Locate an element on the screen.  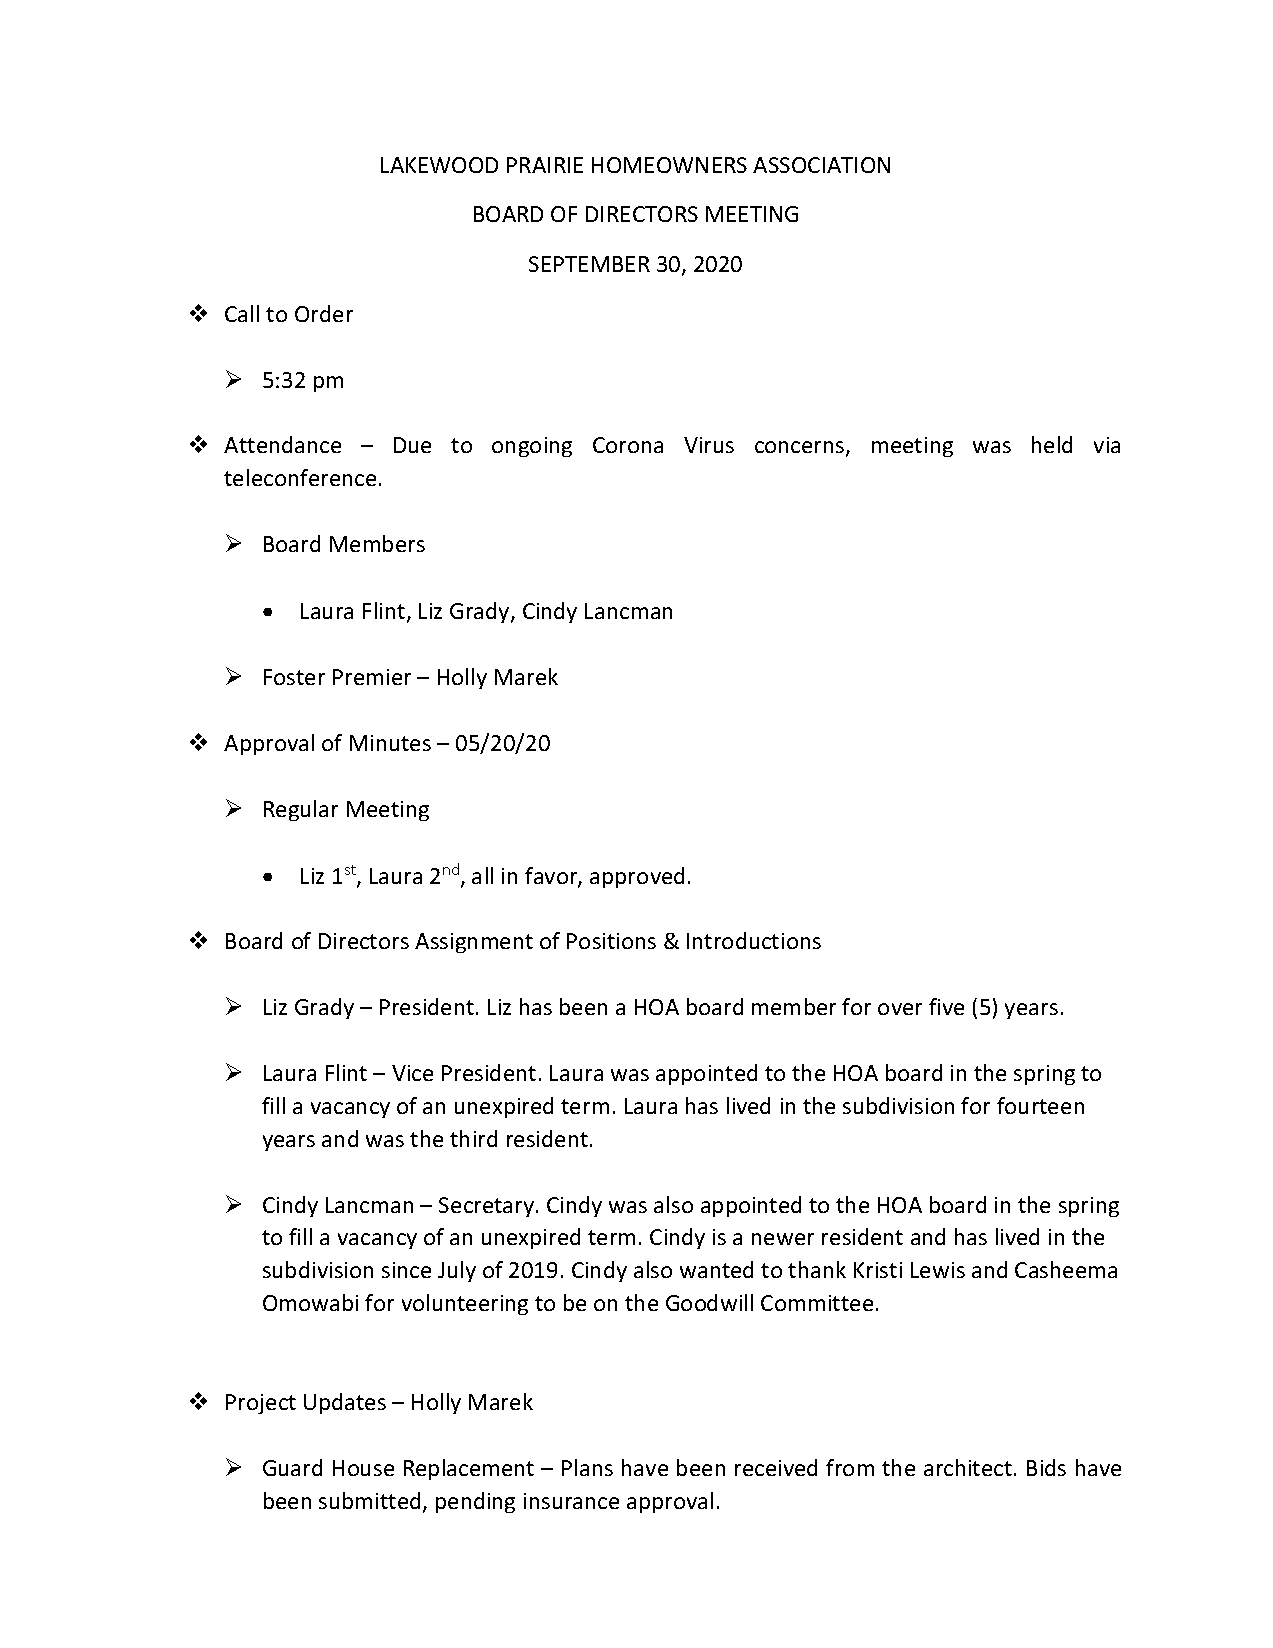
architect is located at coordinates (968, 1467).
